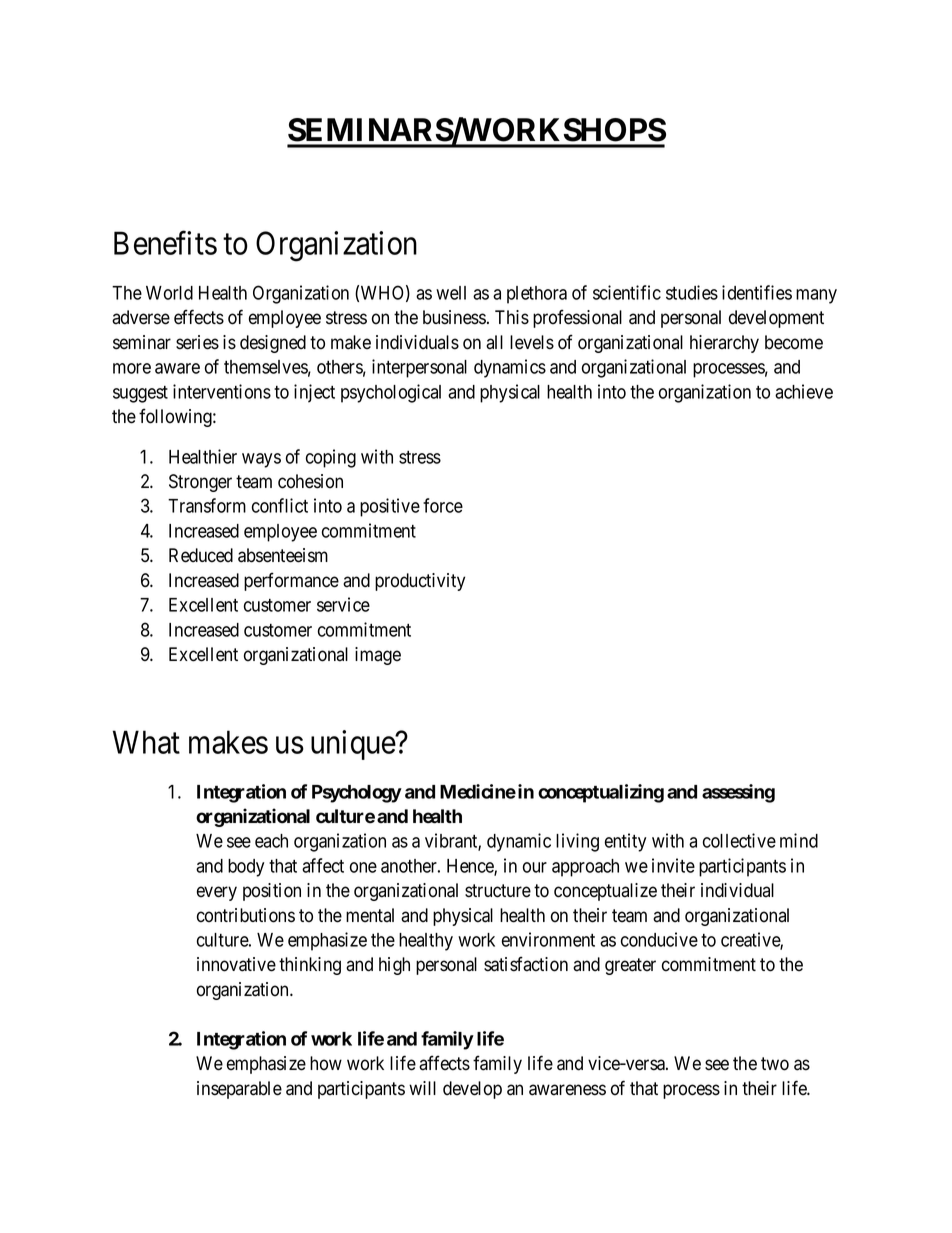 The height and width of the screenshot is (1233, 952). What do you see at coordinates (738, 793) in the screenshot?
I see `assessing` at bounding box center [738, 793].
